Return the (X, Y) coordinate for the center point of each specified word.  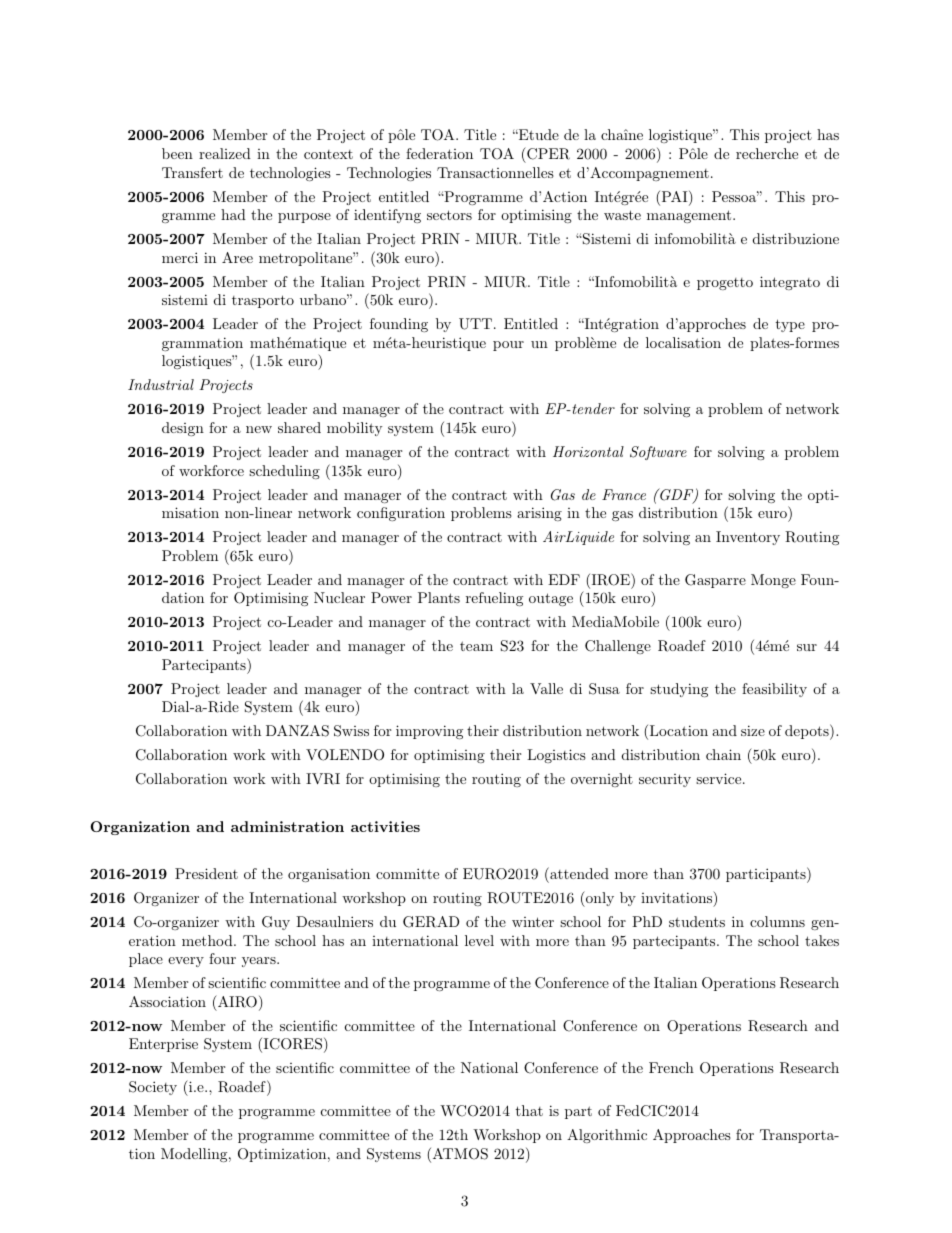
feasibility (774, 690)
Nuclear (339, 597)
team (476, 646)
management (689, 216)
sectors (449, 215)
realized (225, 153)
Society (153, 1088)
